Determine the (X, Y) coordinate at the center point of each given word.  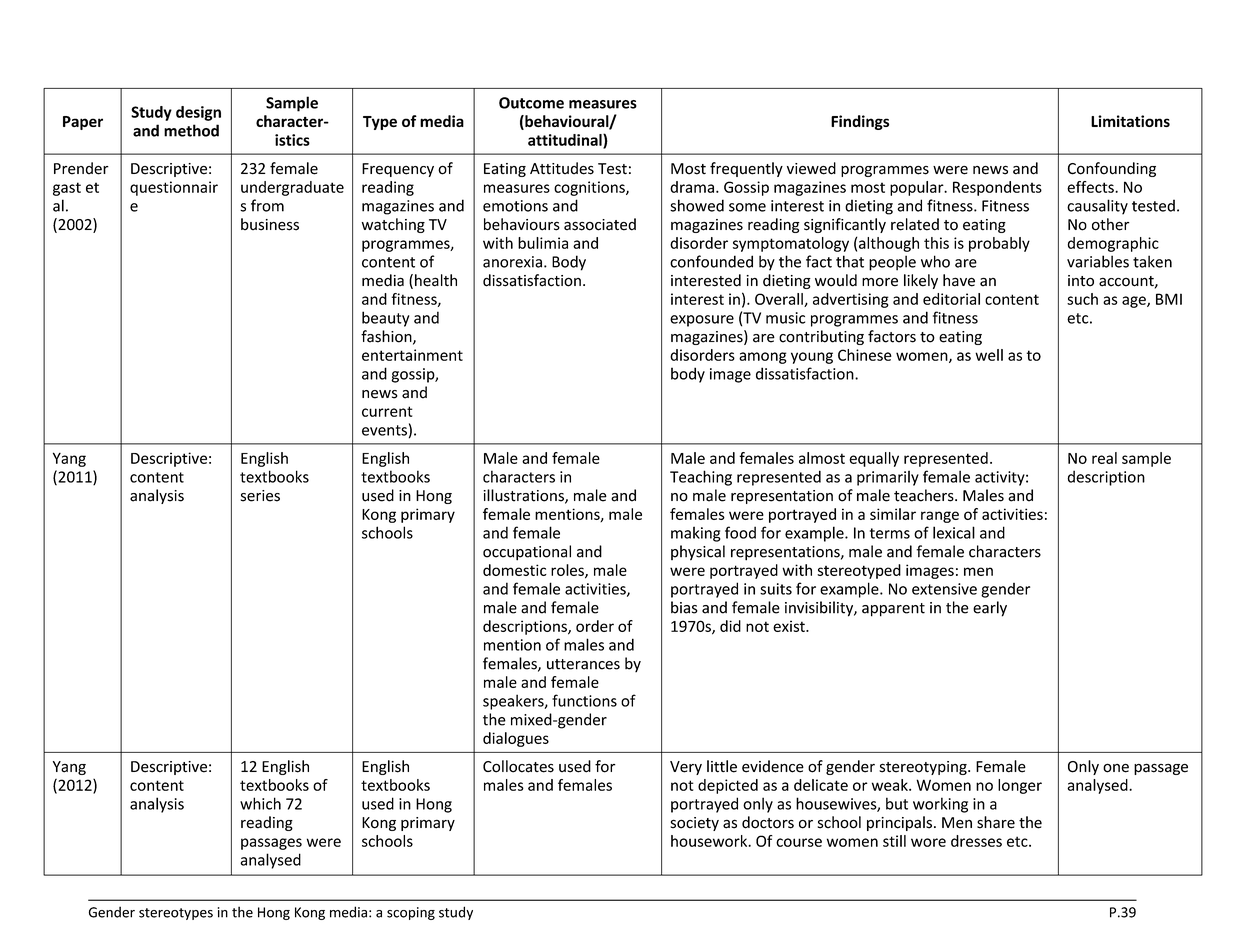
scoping (411, 913)
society (694, 824)
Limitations (1130, 121)
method (191, 130)
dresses (976, 841)
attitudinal (566, 141)
